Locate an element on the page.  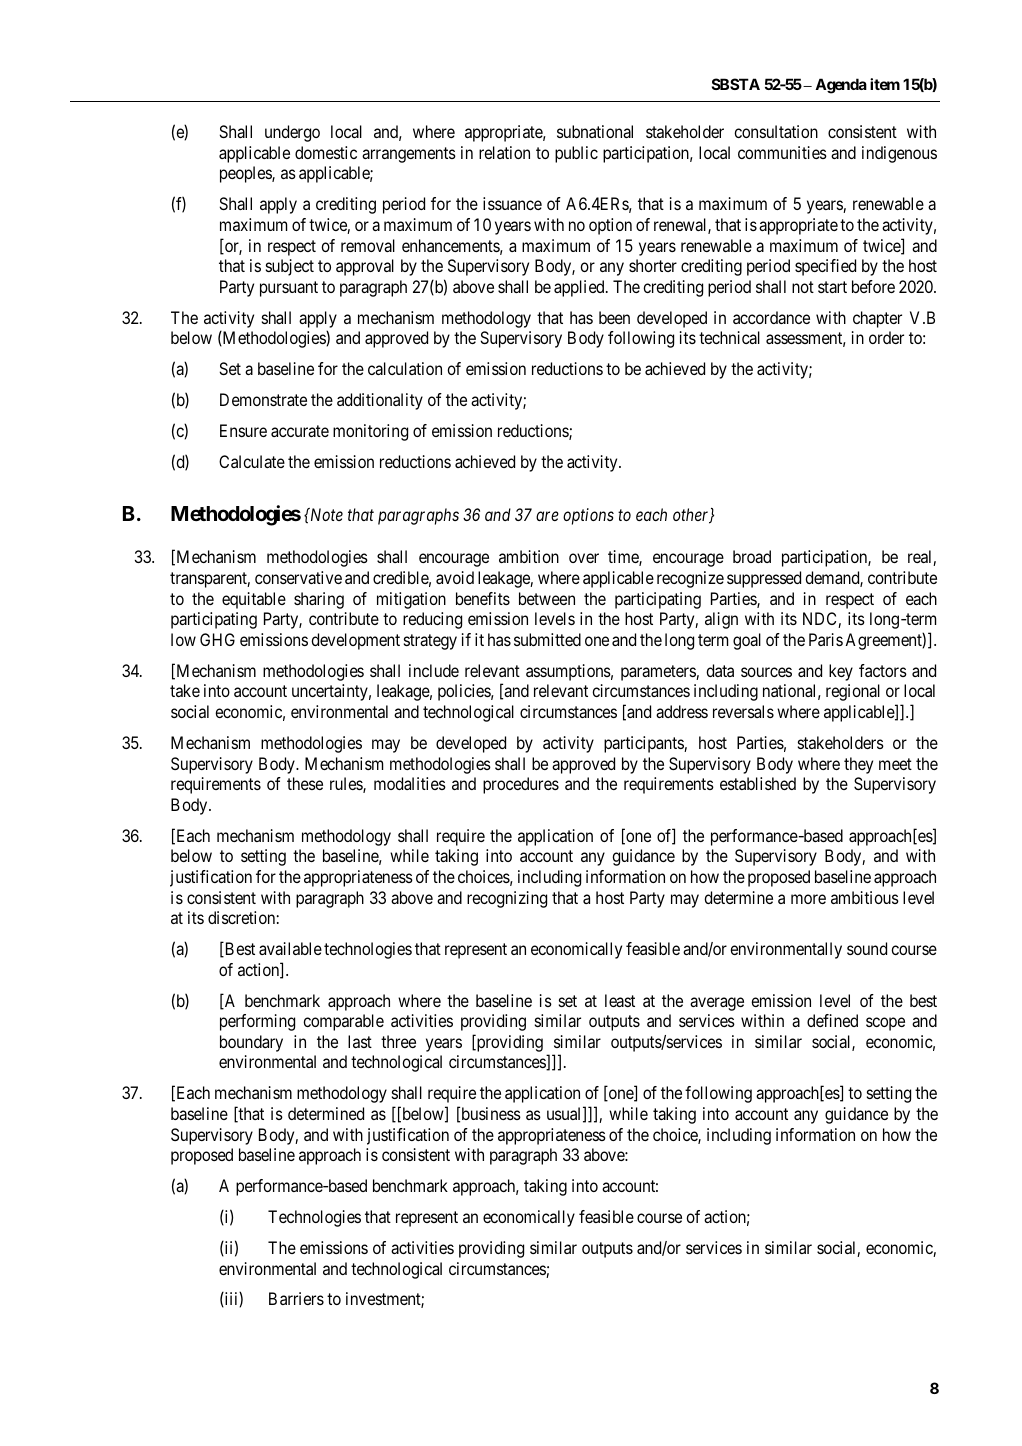
defined is located at coordinates (832, 1020).
